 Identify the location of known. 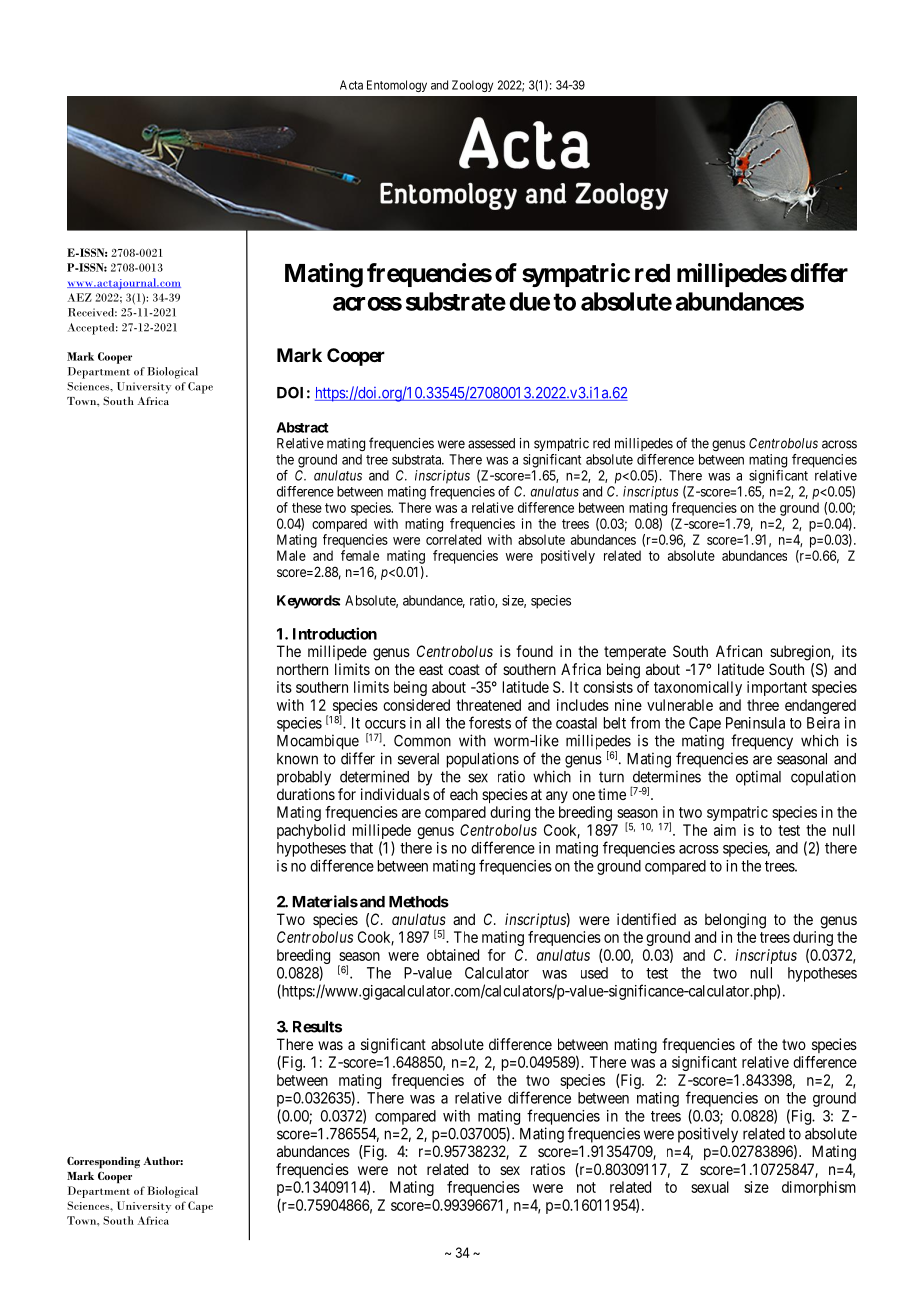
(297, 759).
